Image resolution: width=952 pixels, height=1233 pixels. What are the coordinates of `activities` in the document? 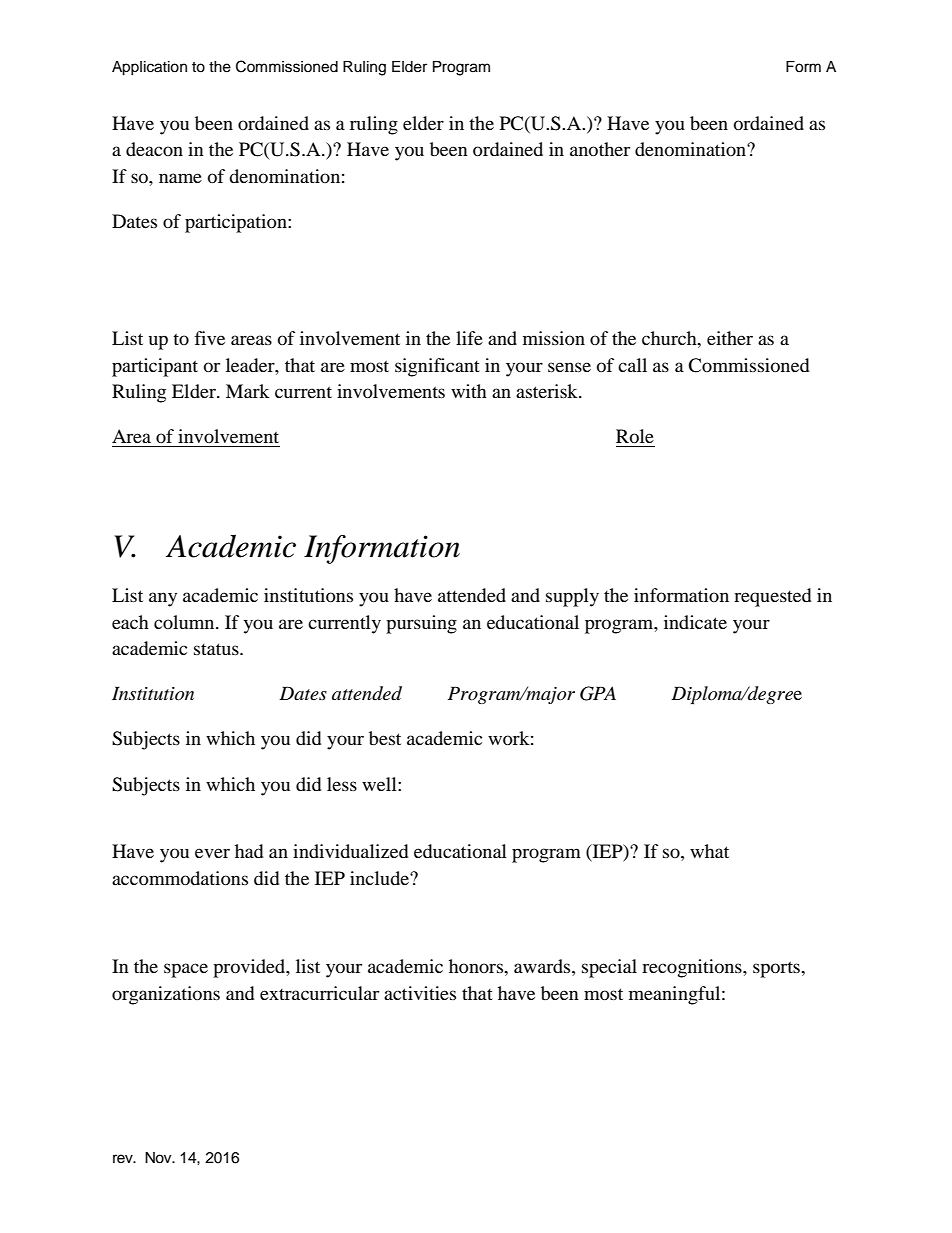 It's located at (420, 993).
